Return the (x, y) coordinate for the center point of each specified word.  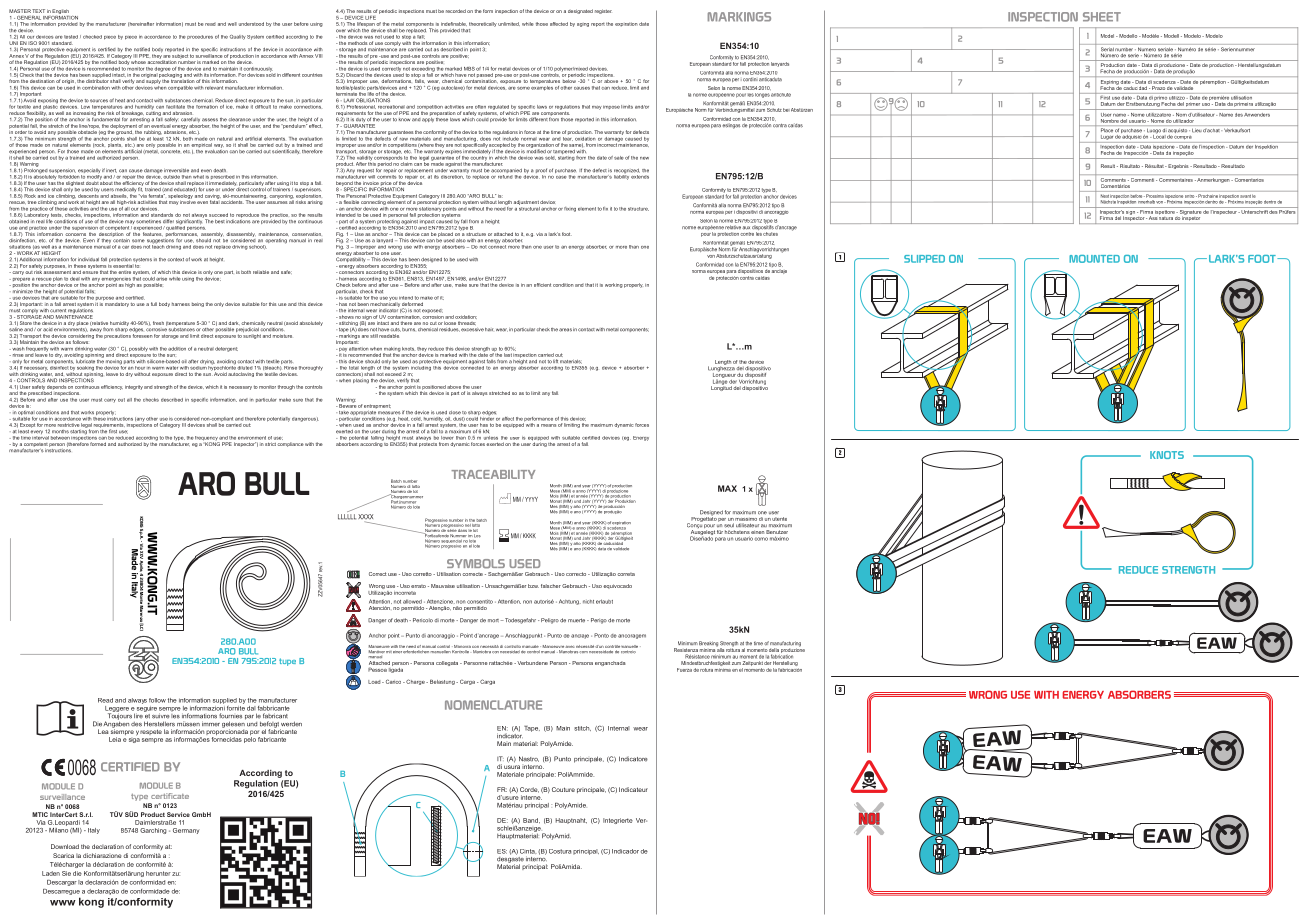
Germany (186, 831)
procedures (200, 37)
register (603, 11)
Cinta (528, 851)
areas (565, 330)
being (198, 305)
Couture (563, 789)
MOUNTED (1094, 259)
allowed (412, 601)
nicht (588, 602)
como (761, 539)
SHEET (1102, 17)
